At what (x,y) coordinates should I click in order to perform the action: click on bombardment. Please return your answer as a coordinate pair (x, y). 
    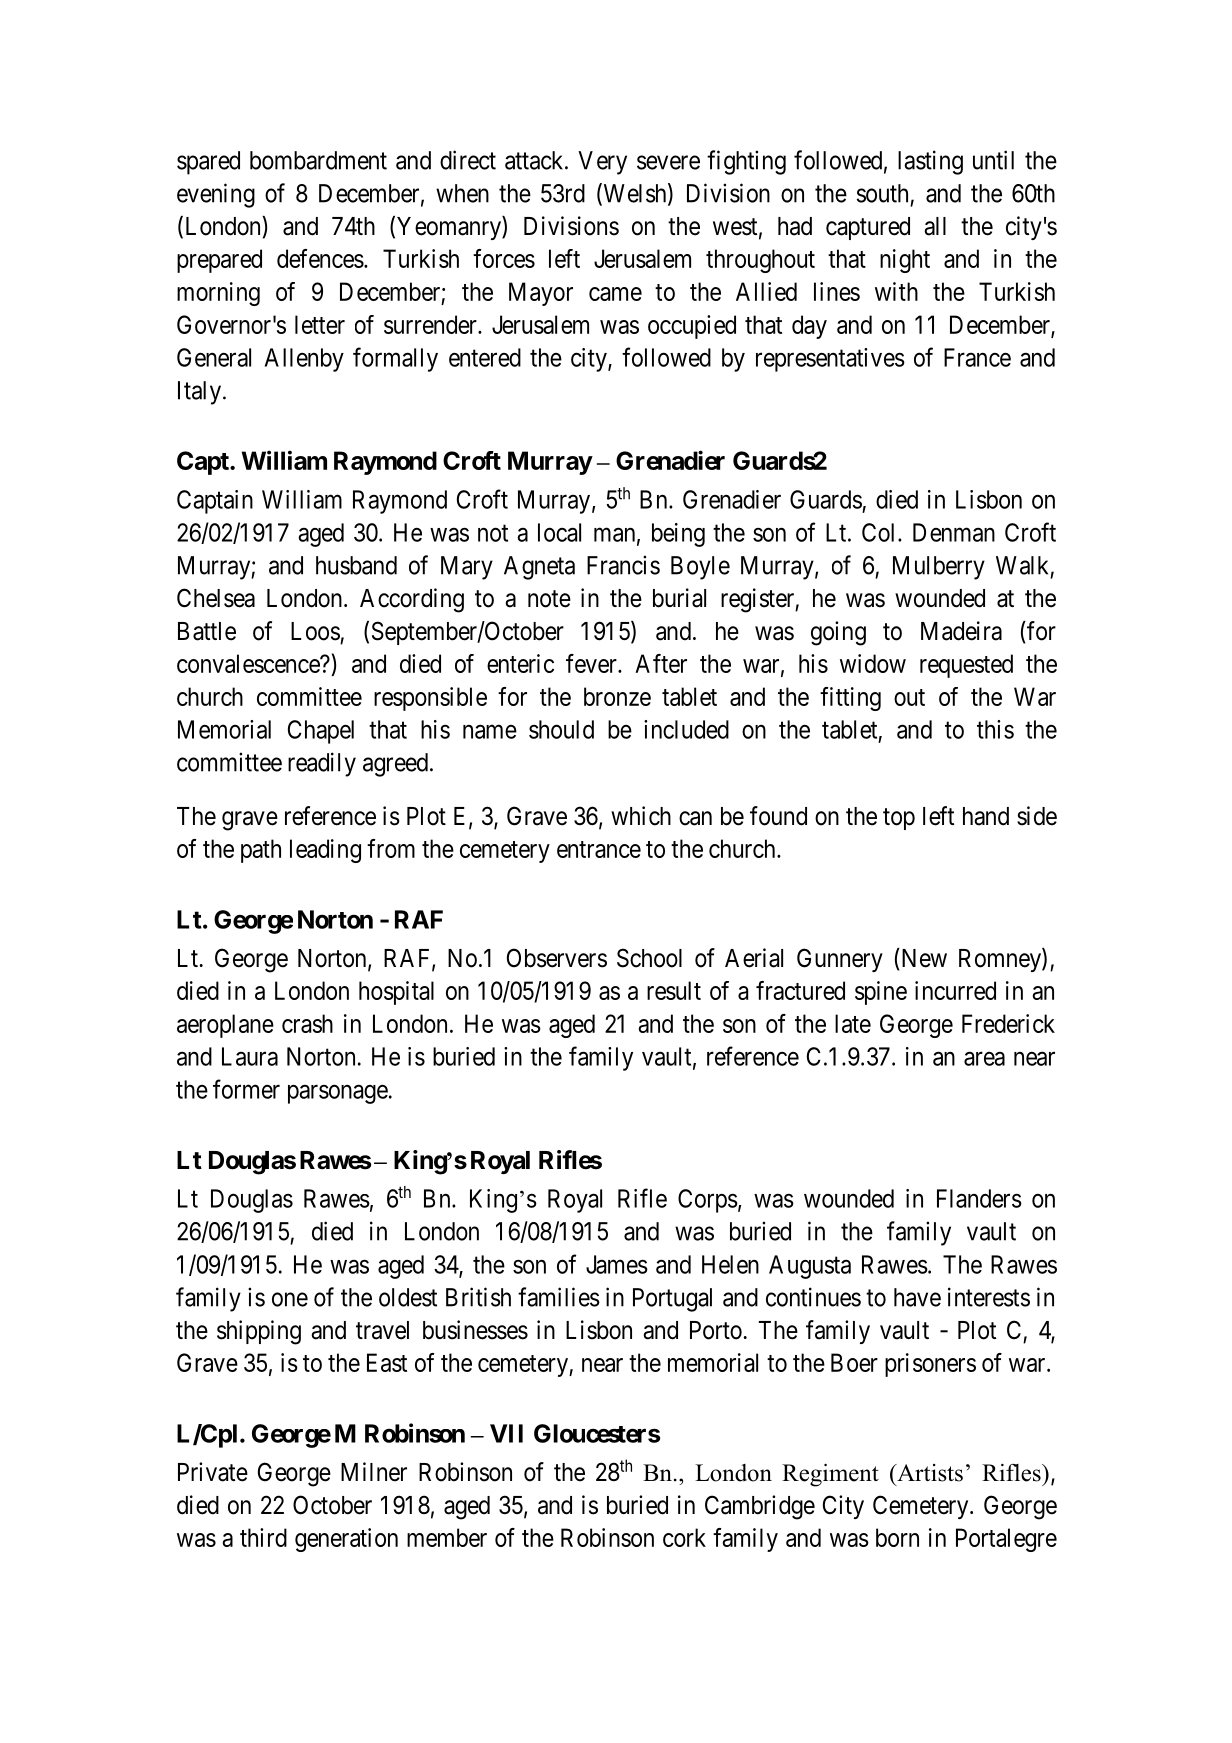
    Looking at the image, I should click on (318, 160).
